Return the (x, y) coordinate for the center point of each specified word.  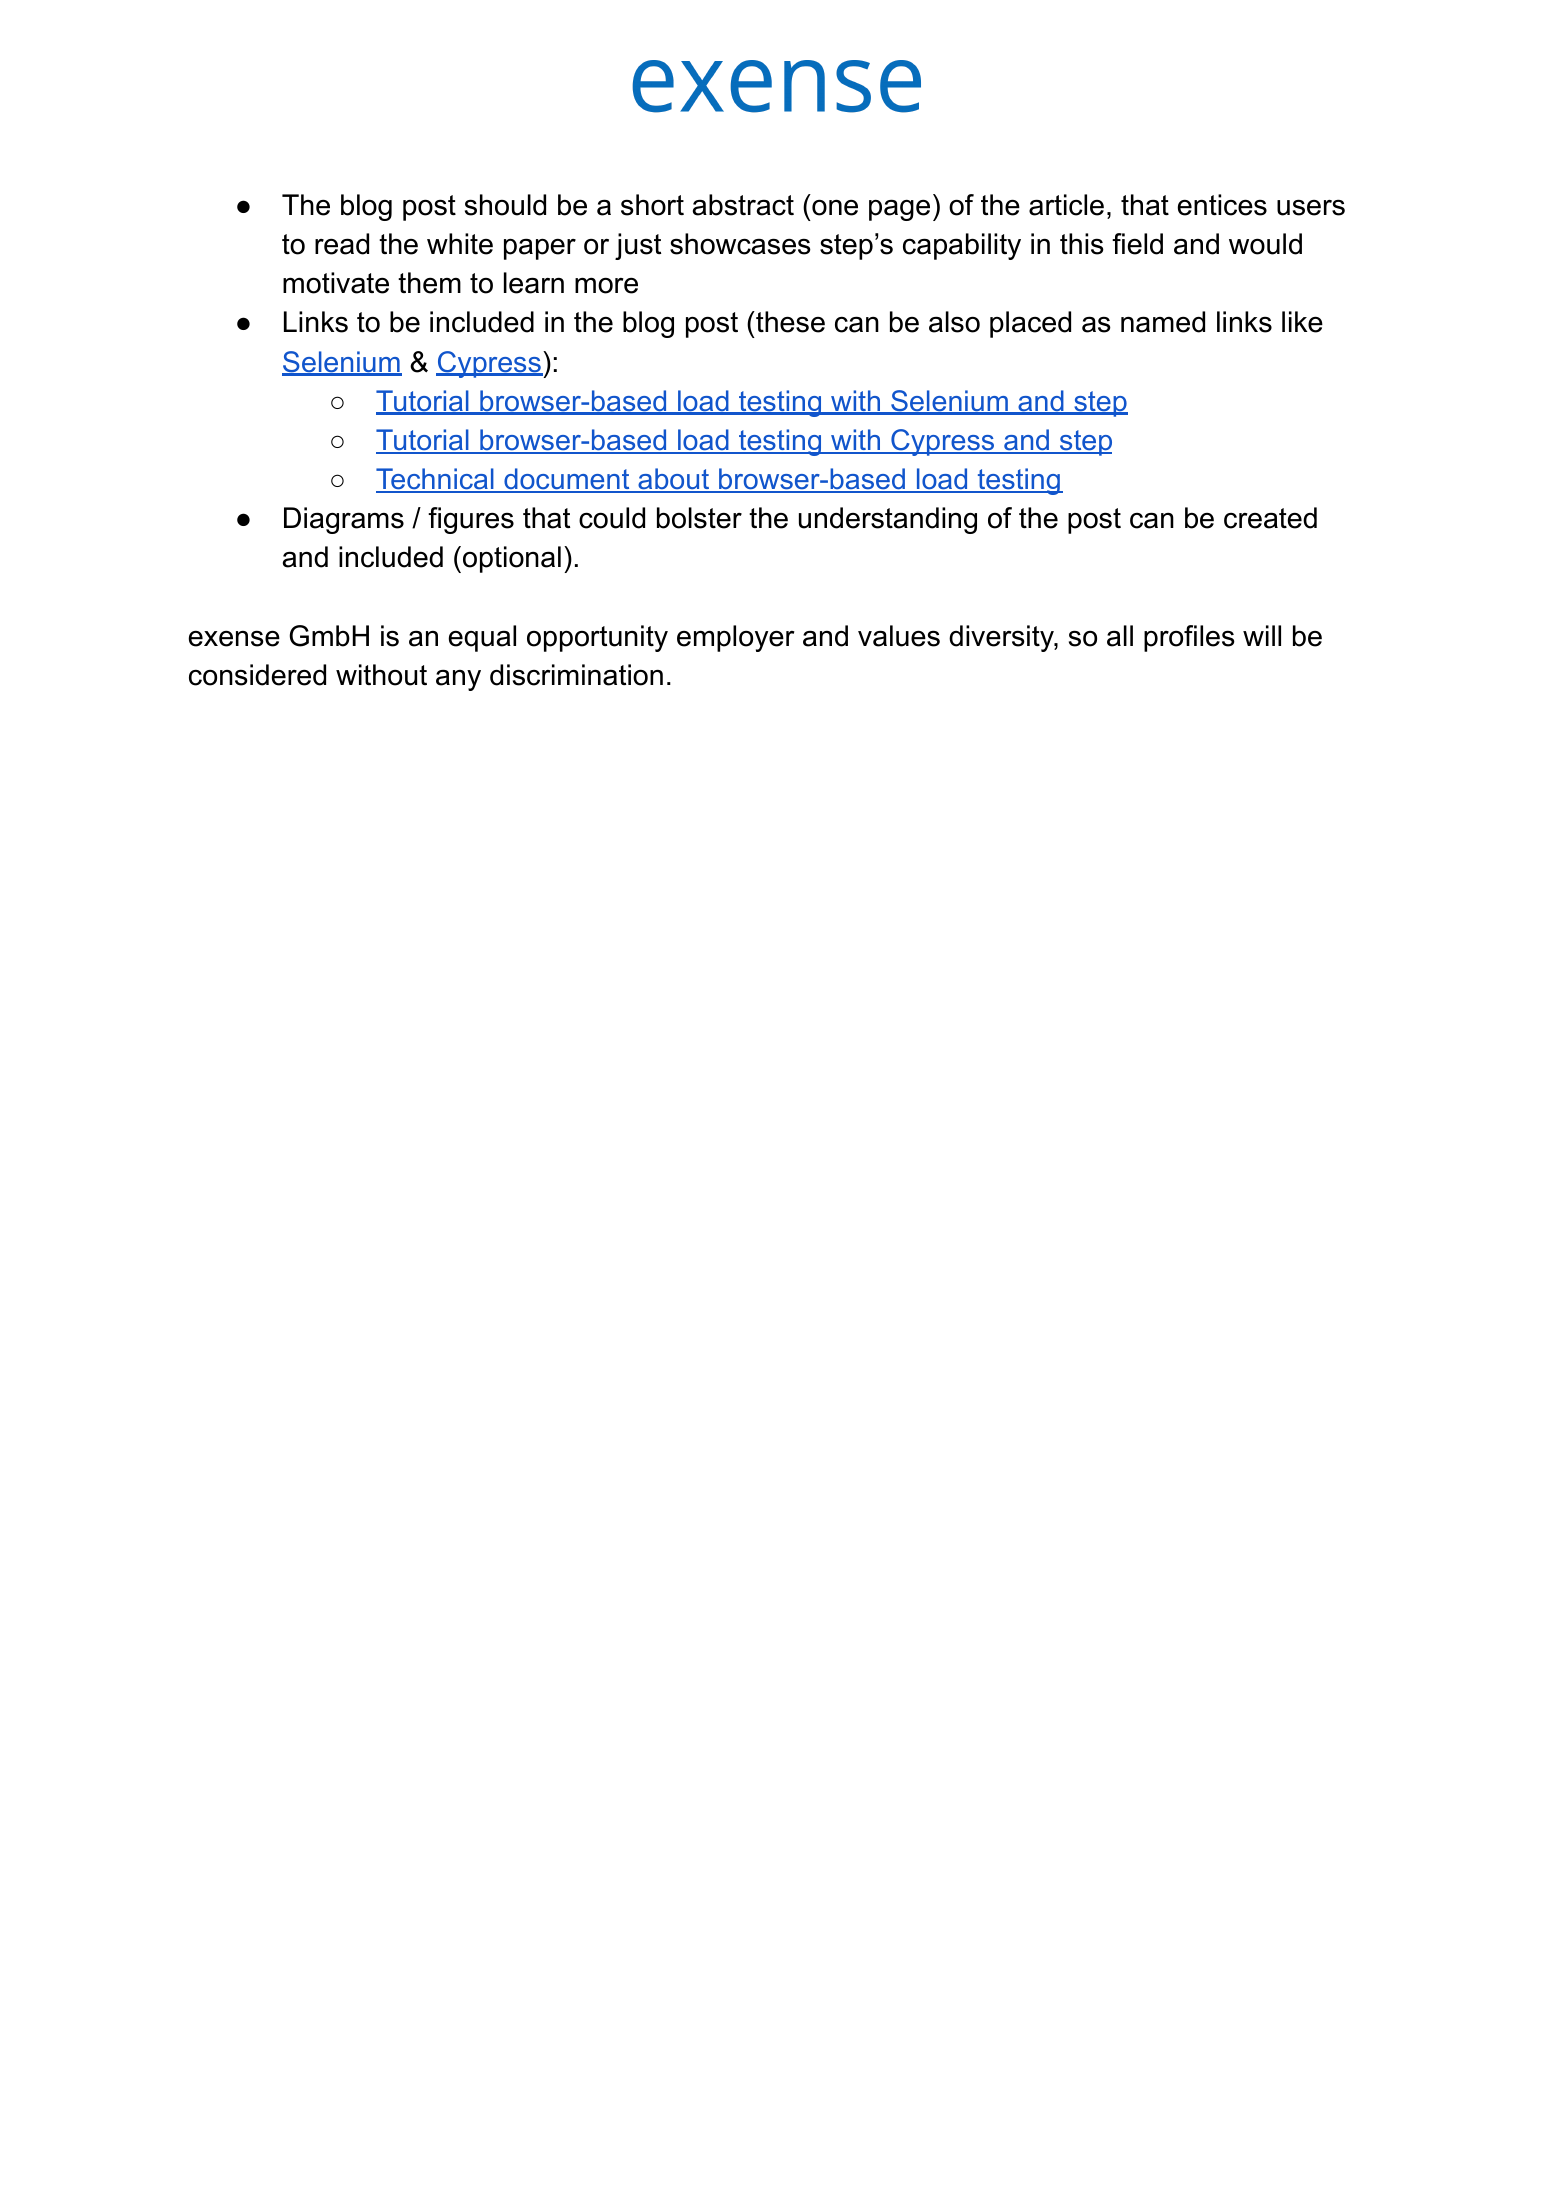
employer (736, 638)
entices (1222, 205)
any (458, 680)
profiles (1189, 638)
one (835, 207)
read (342, 244)
